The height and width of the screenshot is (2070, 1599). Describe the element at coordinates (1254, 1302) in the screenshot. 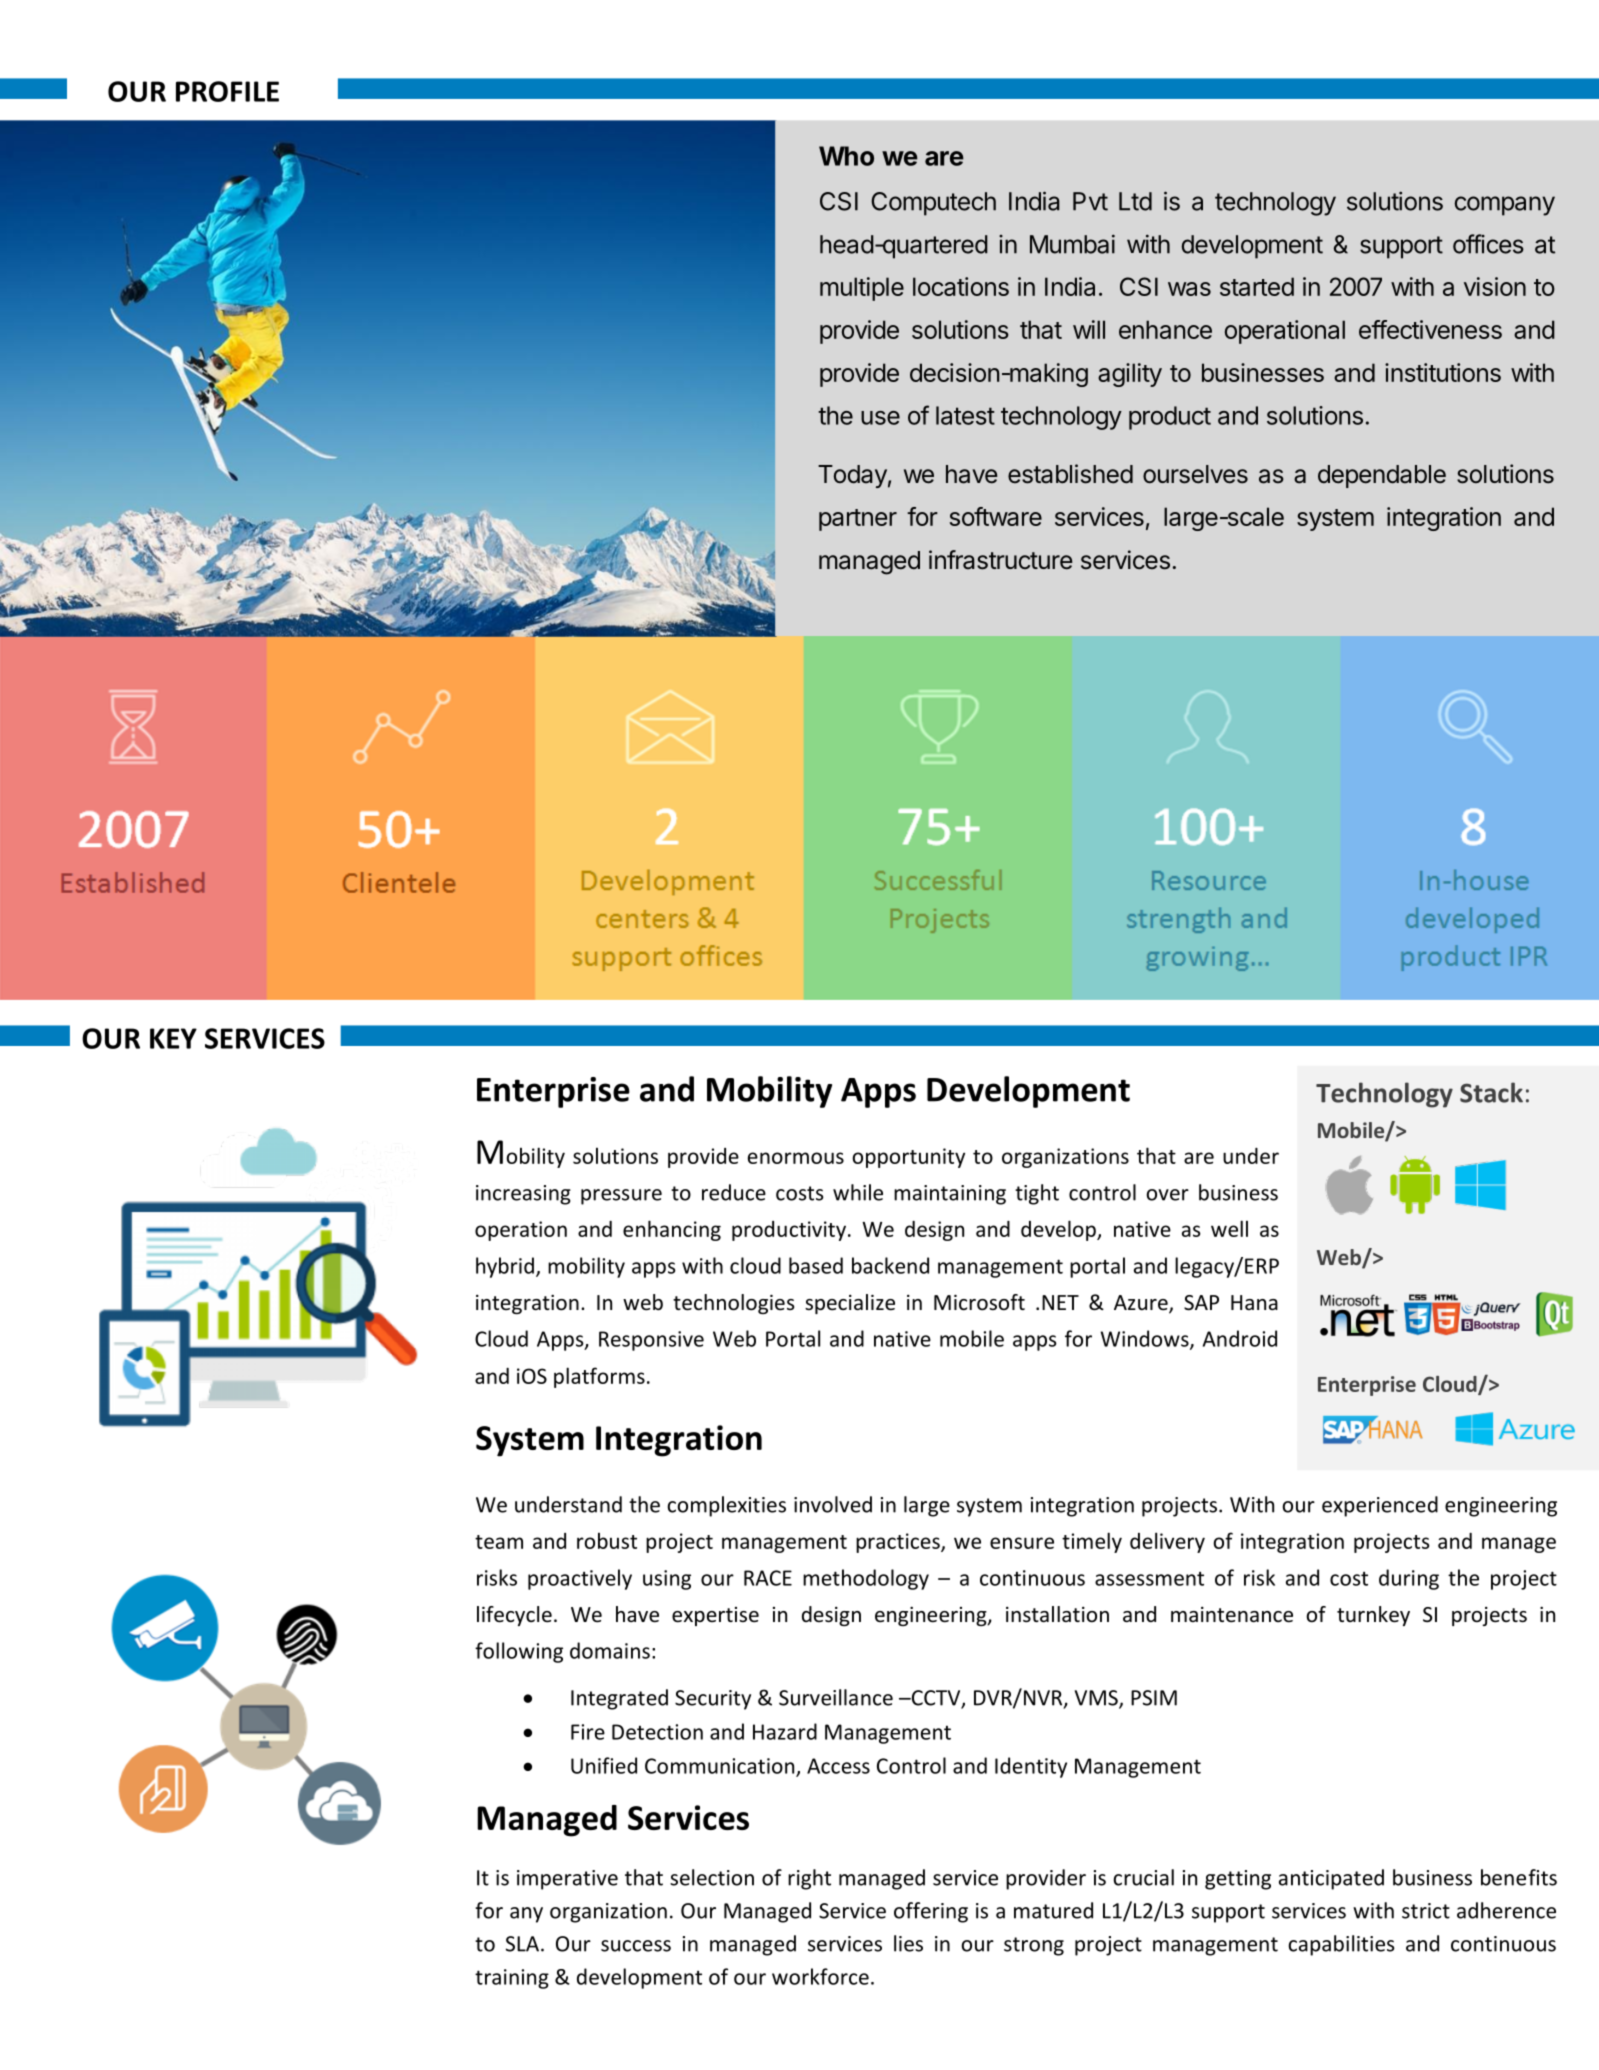

I see `Hana` at that location.
